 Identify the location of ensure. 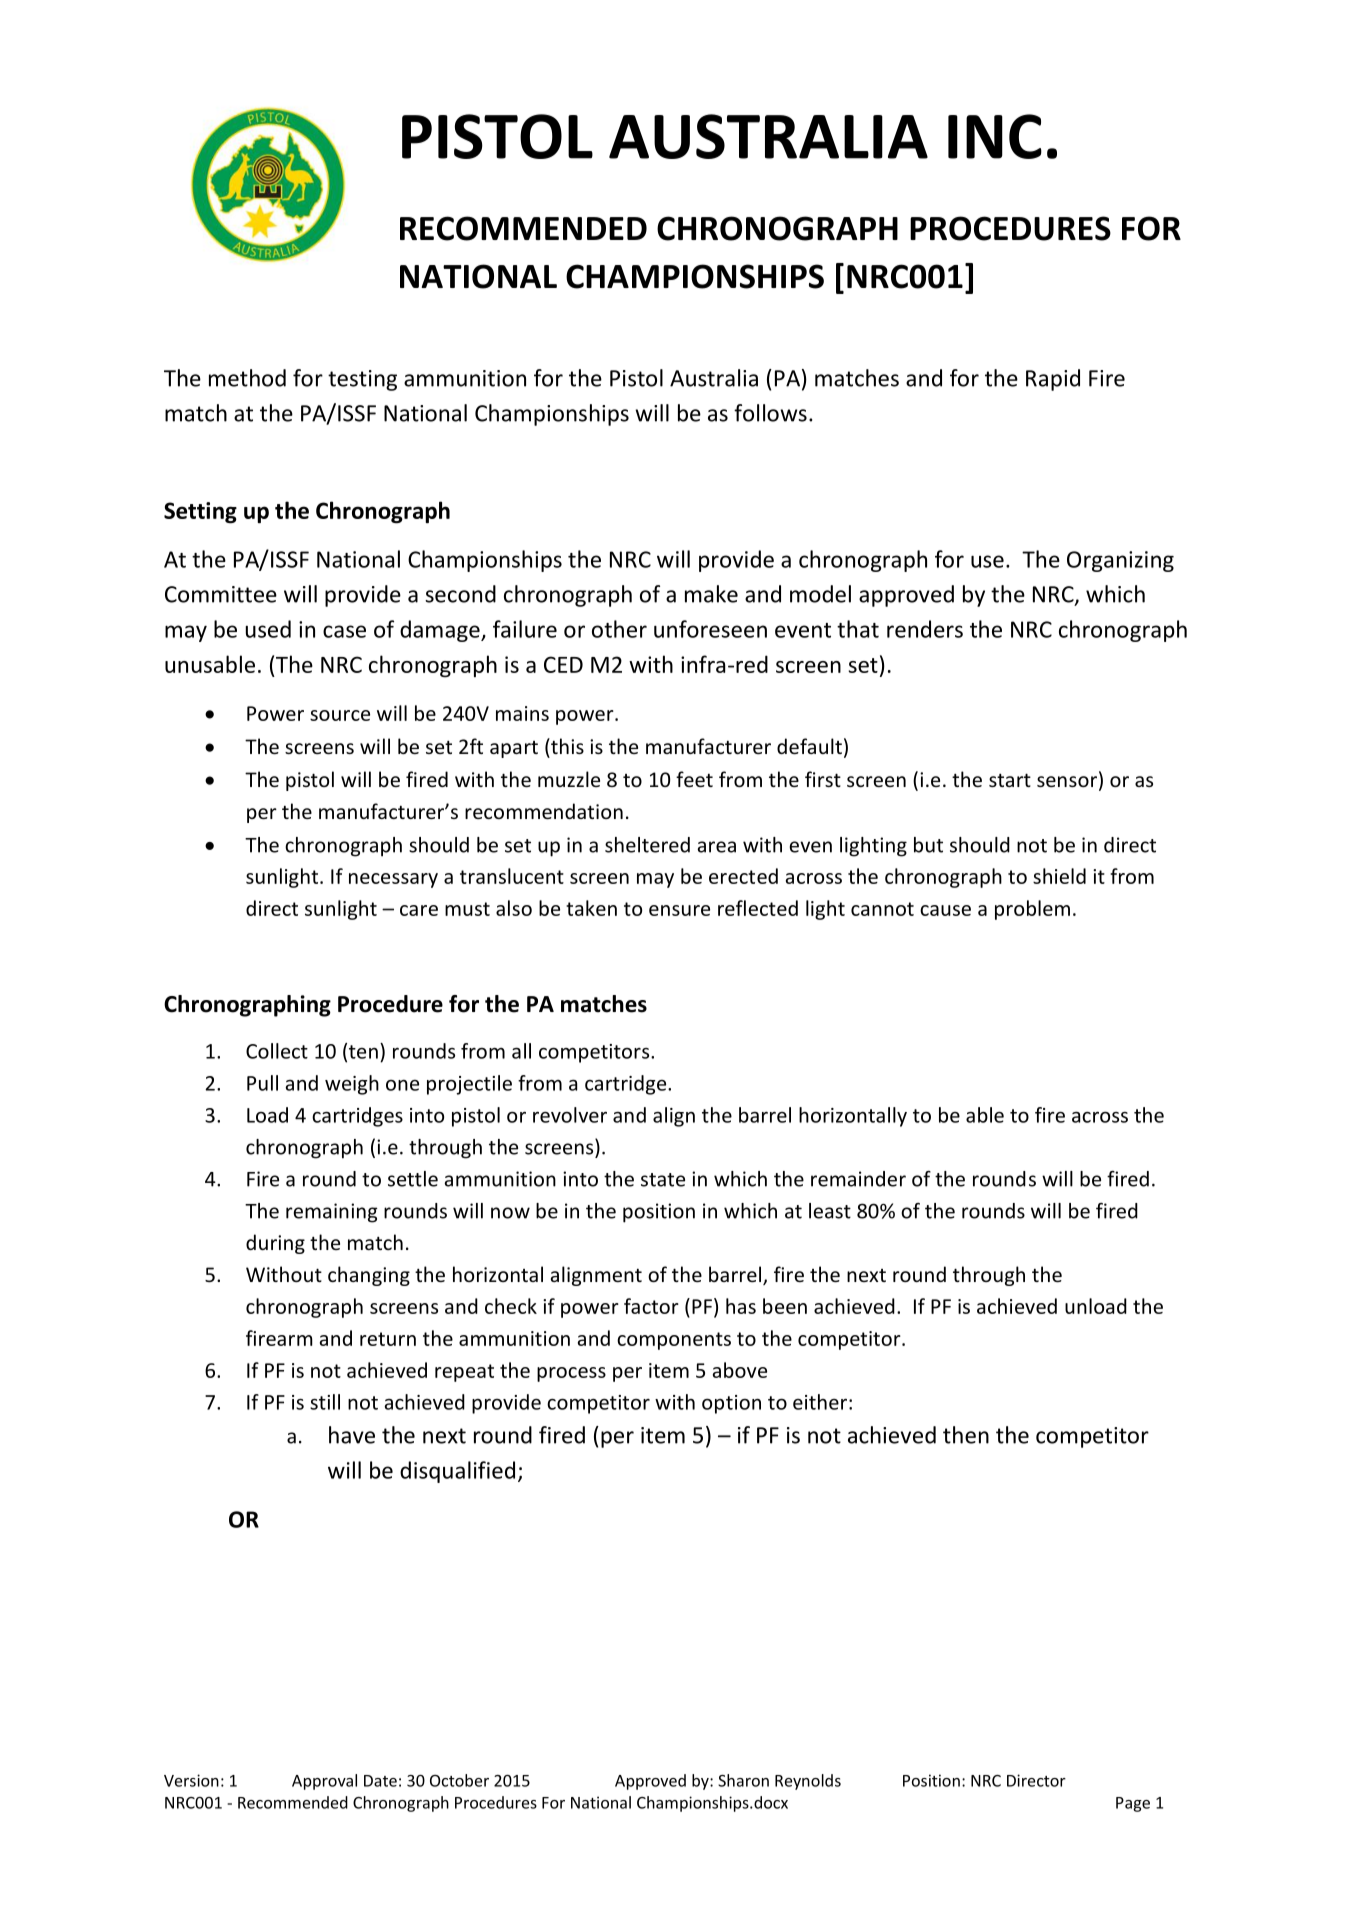
(679, 910).
